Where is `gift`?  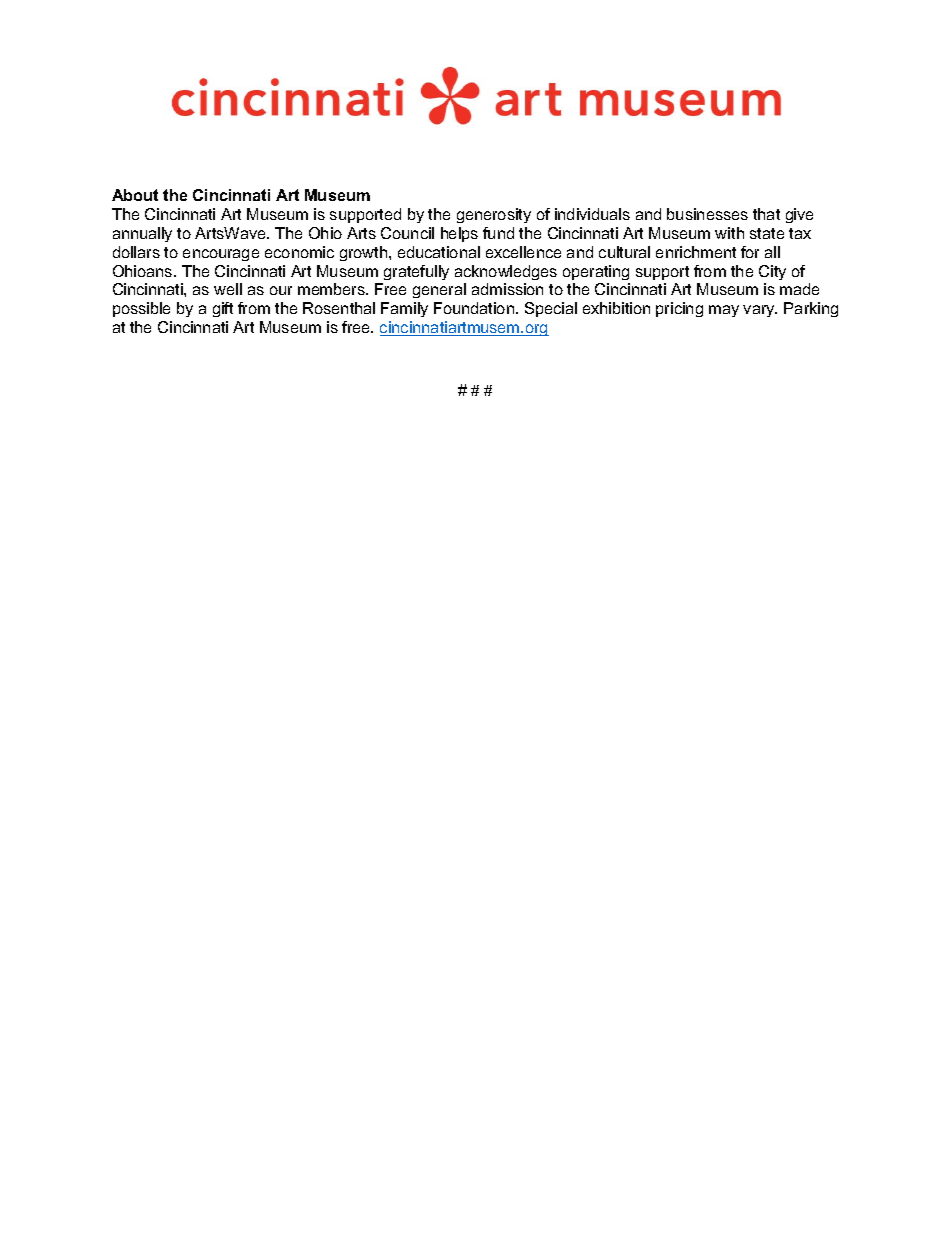
gift is located at coordinates (223, 309).
